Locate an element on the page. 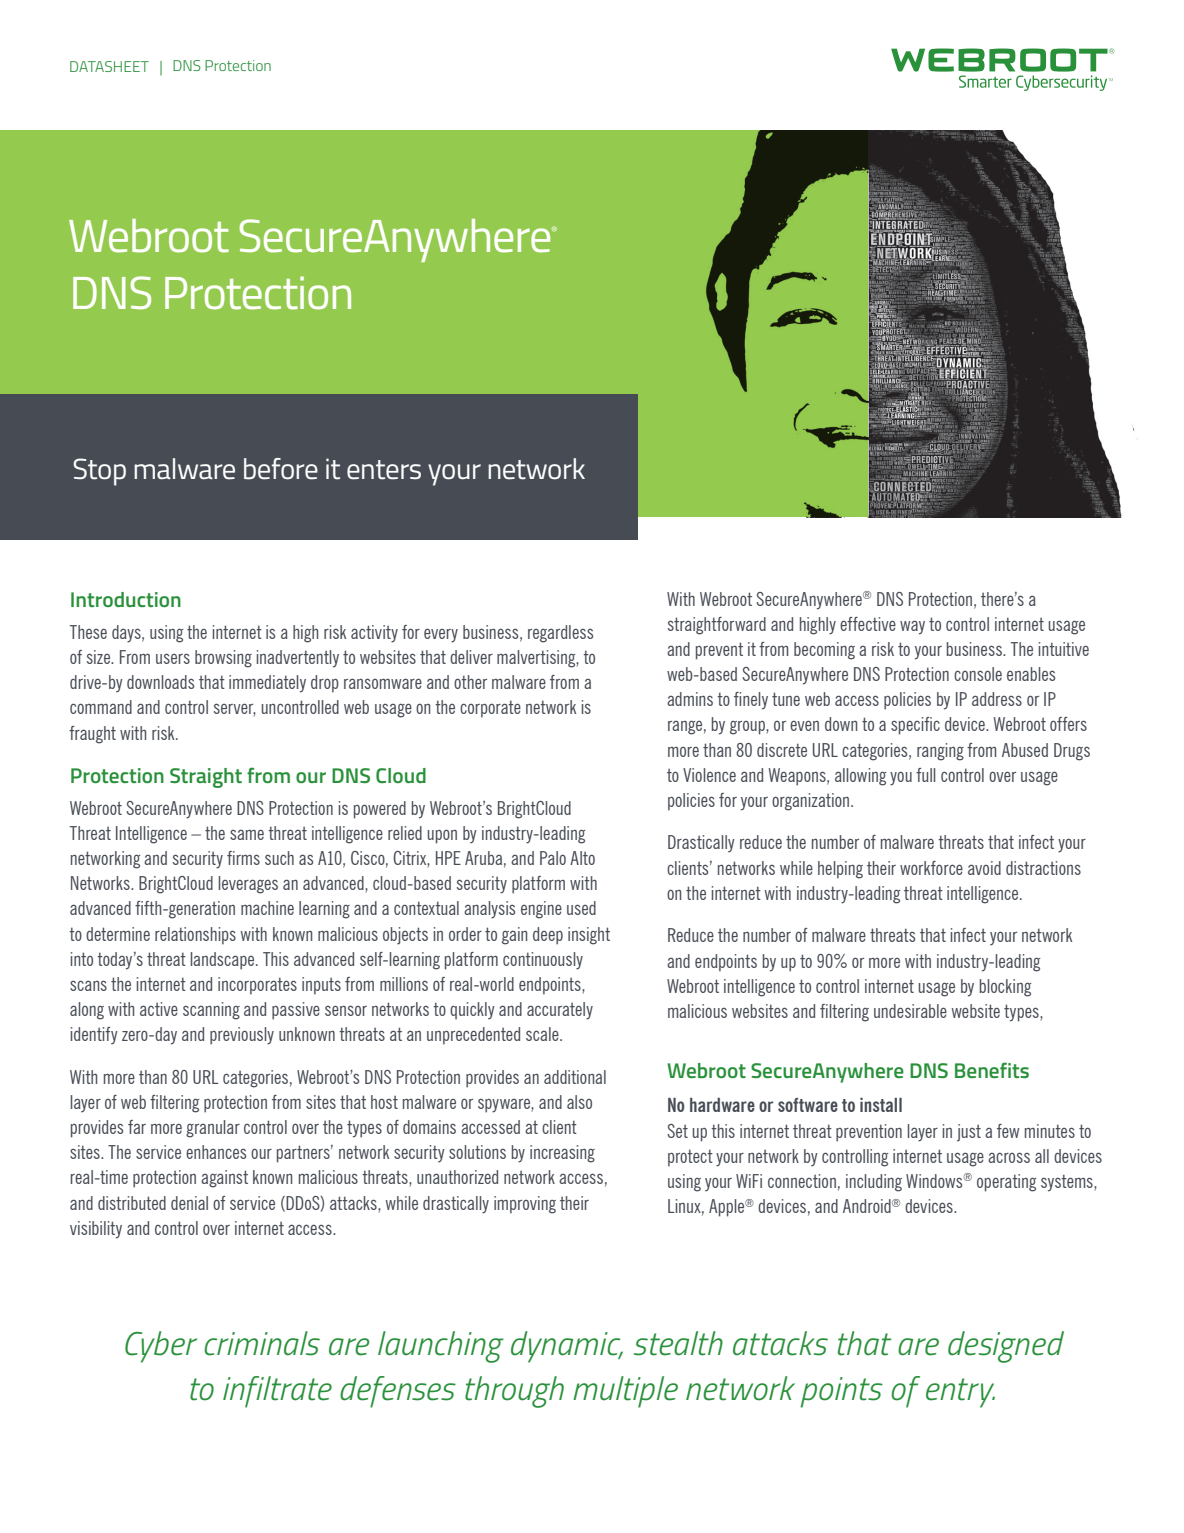 This image has width=1184, height=1533. Benefits is located at coordinates (992, 1070).
